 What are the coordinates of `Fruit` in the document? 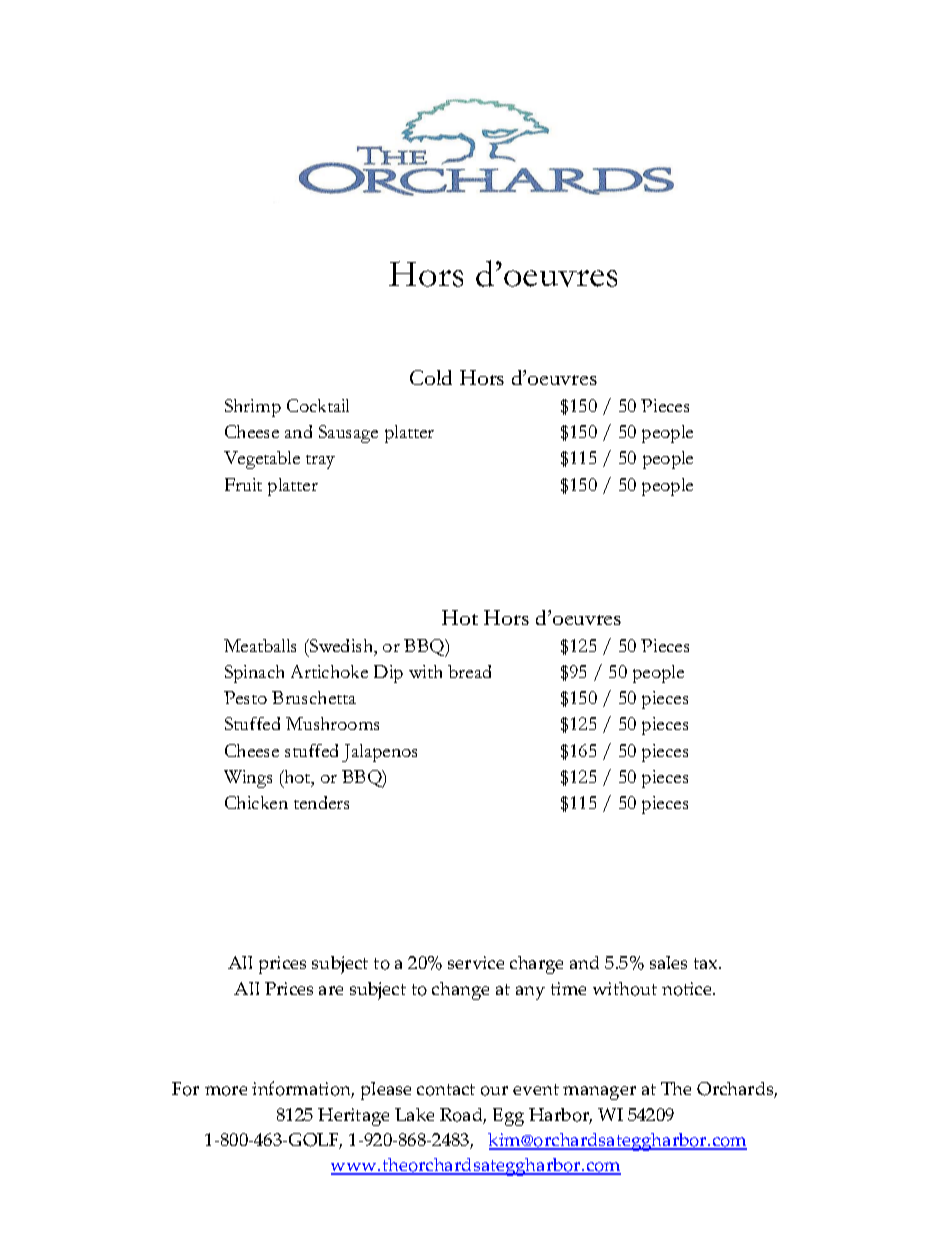 It's located at (243, 484).
